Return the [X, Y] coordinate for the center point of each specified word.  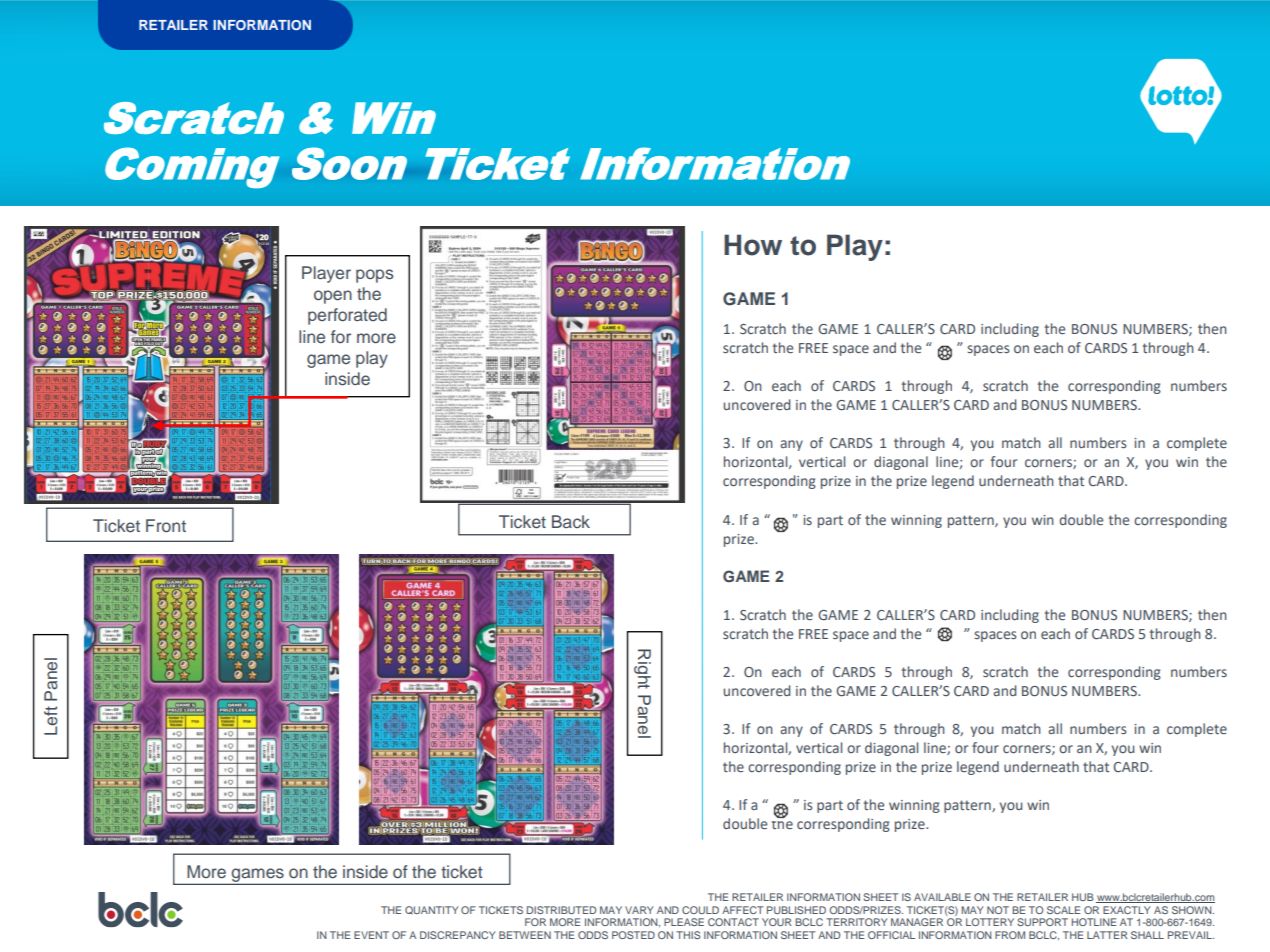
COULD [700, 910]
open [333, 297]
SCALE [1063, 910]
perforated [347, 316]
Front [166, 525]
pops [375, 276]
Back [571, 521]
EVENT [371, 935]
